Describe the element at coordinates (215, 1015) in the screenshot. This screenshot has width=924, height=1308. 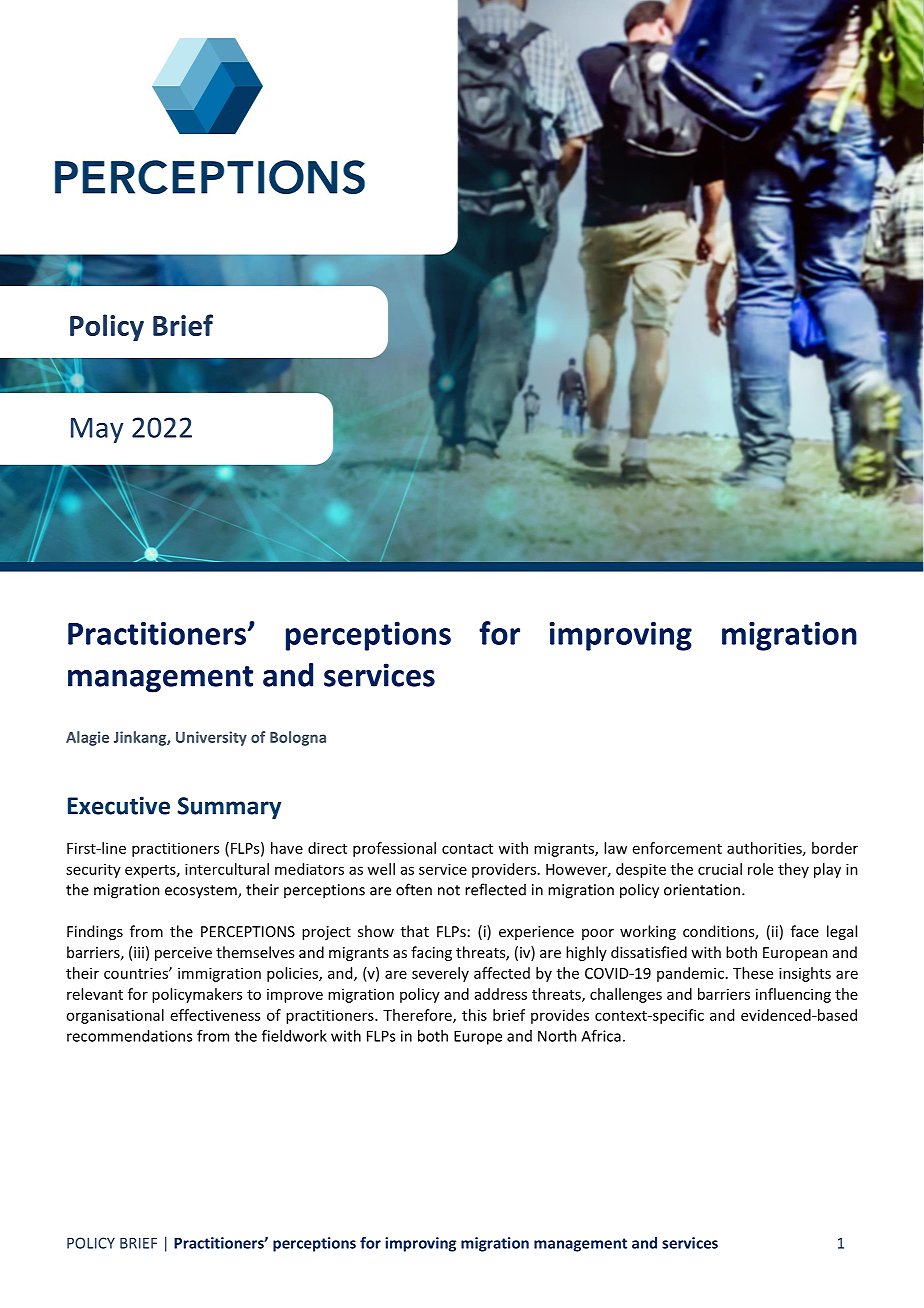
I see `effectiveness` at that location.
